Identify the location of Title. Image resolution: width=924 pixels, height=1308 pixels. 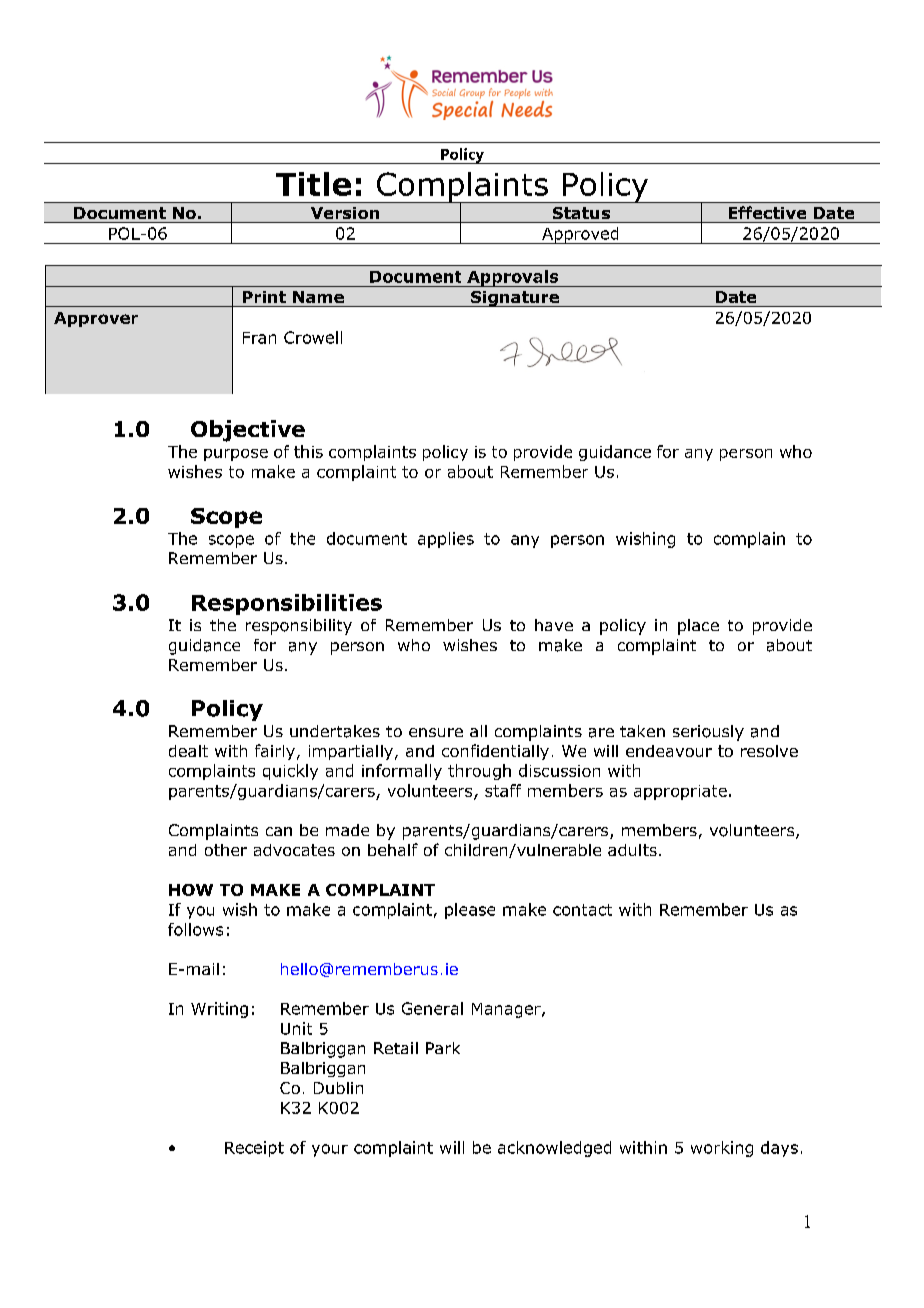
(313, 184).
